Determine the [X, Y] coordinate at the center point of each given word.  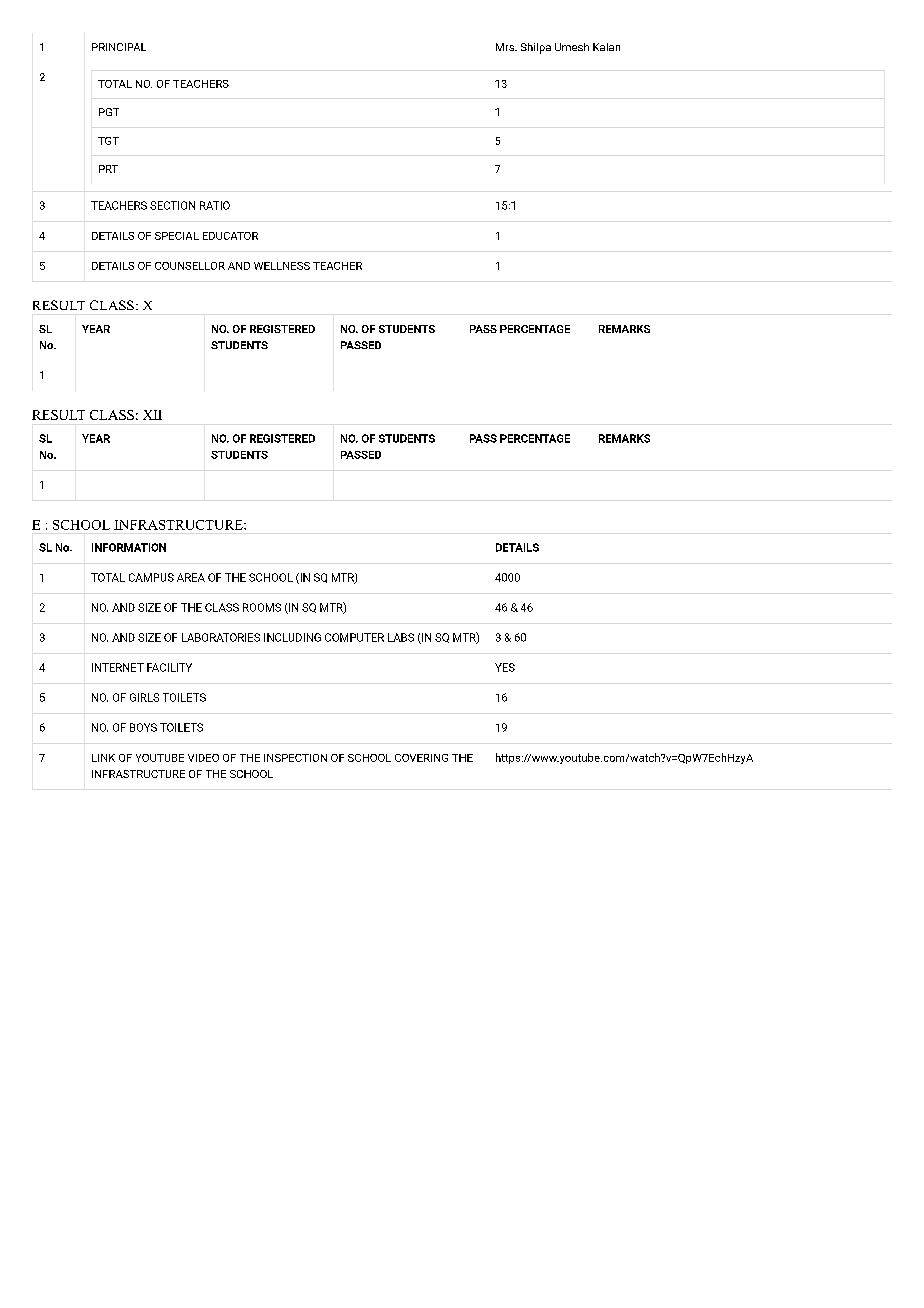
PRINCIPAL [119, 47]
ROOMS [262, 607]
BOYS [143, 727]
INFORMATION [129, 547]
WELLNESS [282, 266]
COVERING [421, 758]
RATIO [215, 205]
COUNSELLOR [190, 266]
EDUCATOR [230, 236]
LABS [401, 637]
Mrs [506, 47]
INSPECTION [295, 758]
